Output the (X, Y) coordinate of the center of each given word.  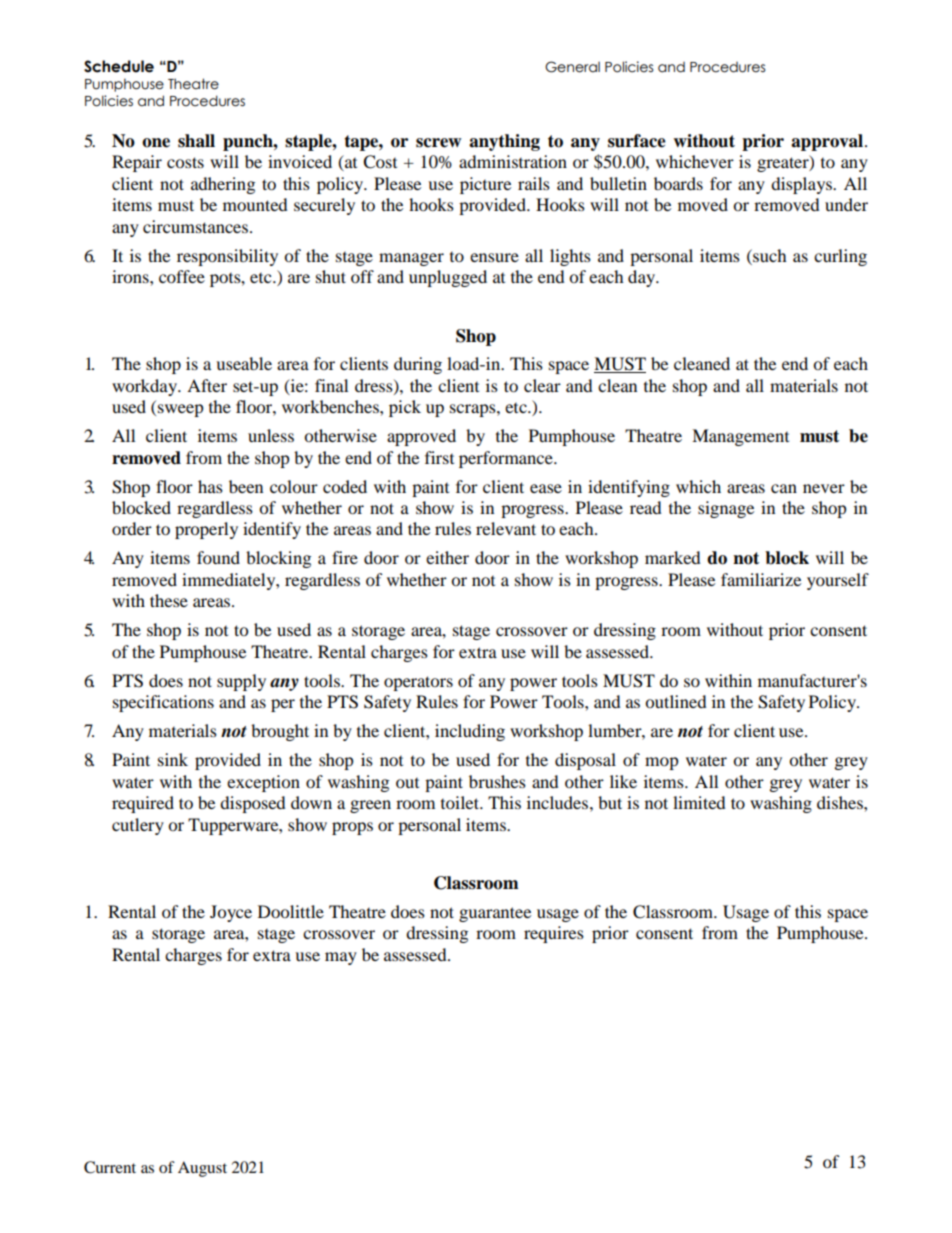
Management (740, 437)
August (202, 1169)
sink (173, 759)
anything (504, 142)
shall (196, 141)
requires (554, 934)
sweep (181, 410)
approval (827, 142)
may (341, 958)
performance (507, 459)
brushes (497, 781)
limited (699, 802)
